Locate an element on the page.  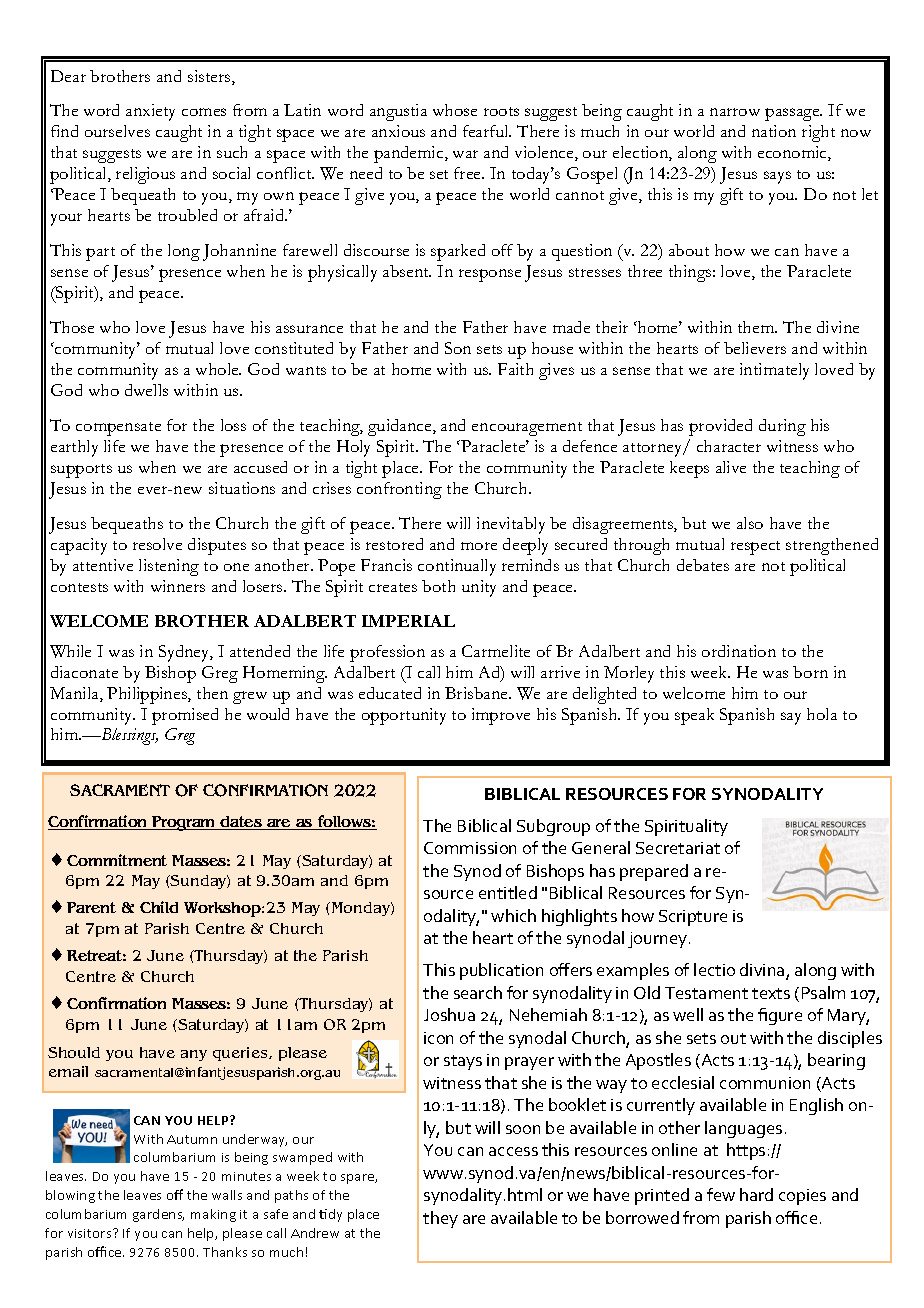
narrow is located at coordinates (735, 112).
